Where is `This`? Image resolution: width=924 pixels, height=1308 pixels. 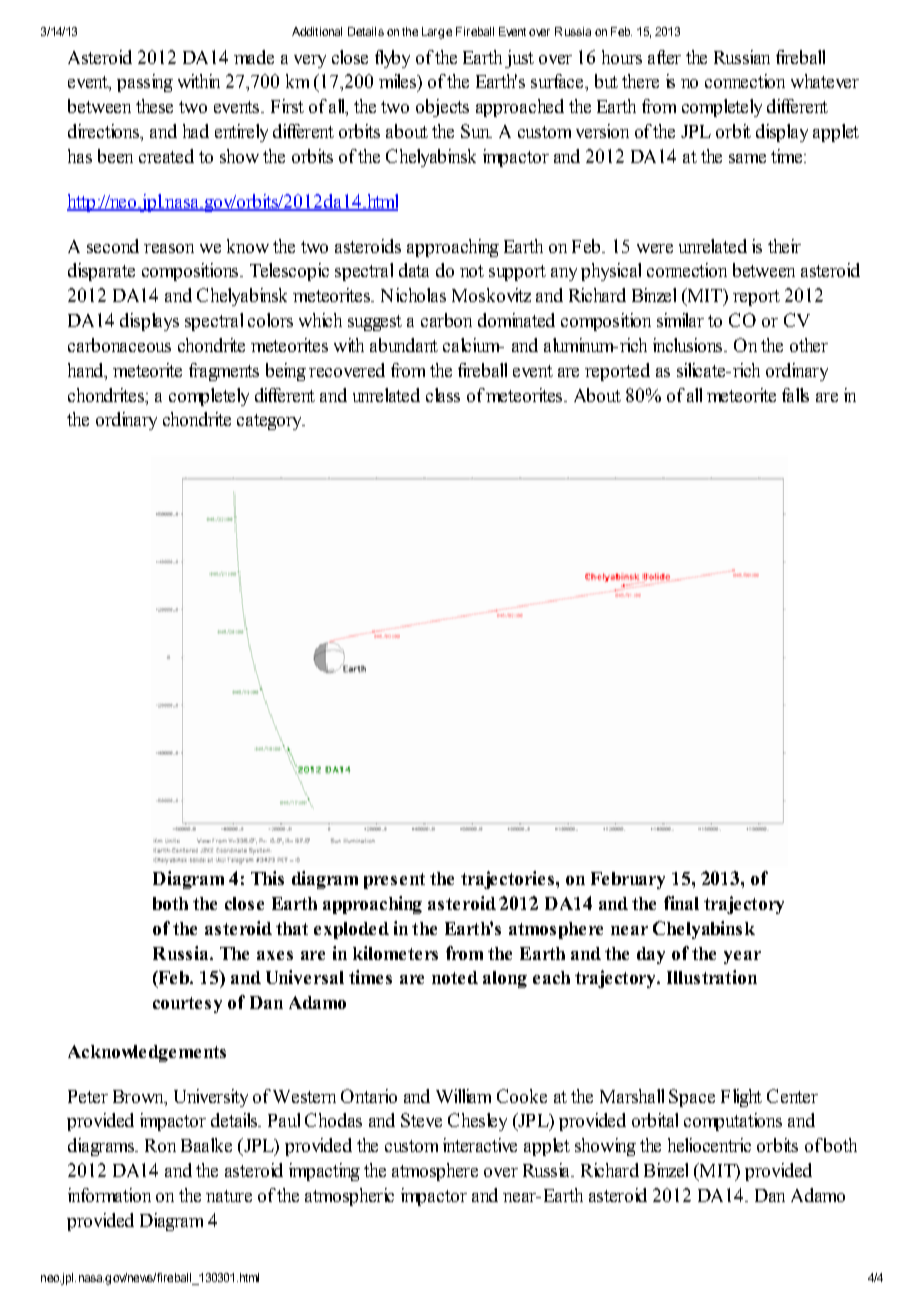
This is located at coordinates (267, 878).
